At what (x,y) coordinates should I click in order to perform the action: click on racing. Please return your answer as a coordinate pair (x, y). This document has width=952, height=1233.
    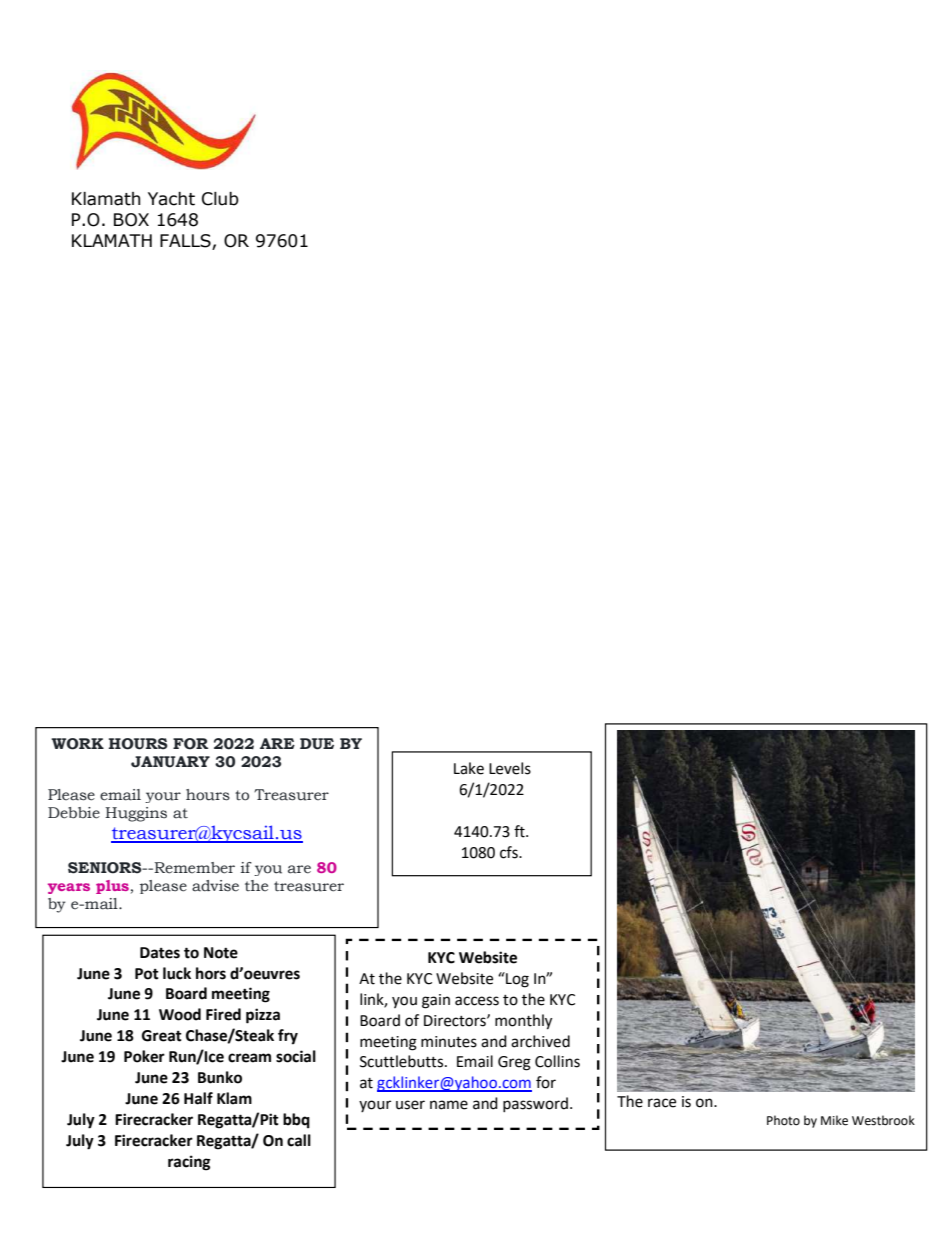
    Looking at the image, I should click on (189, 1163).
